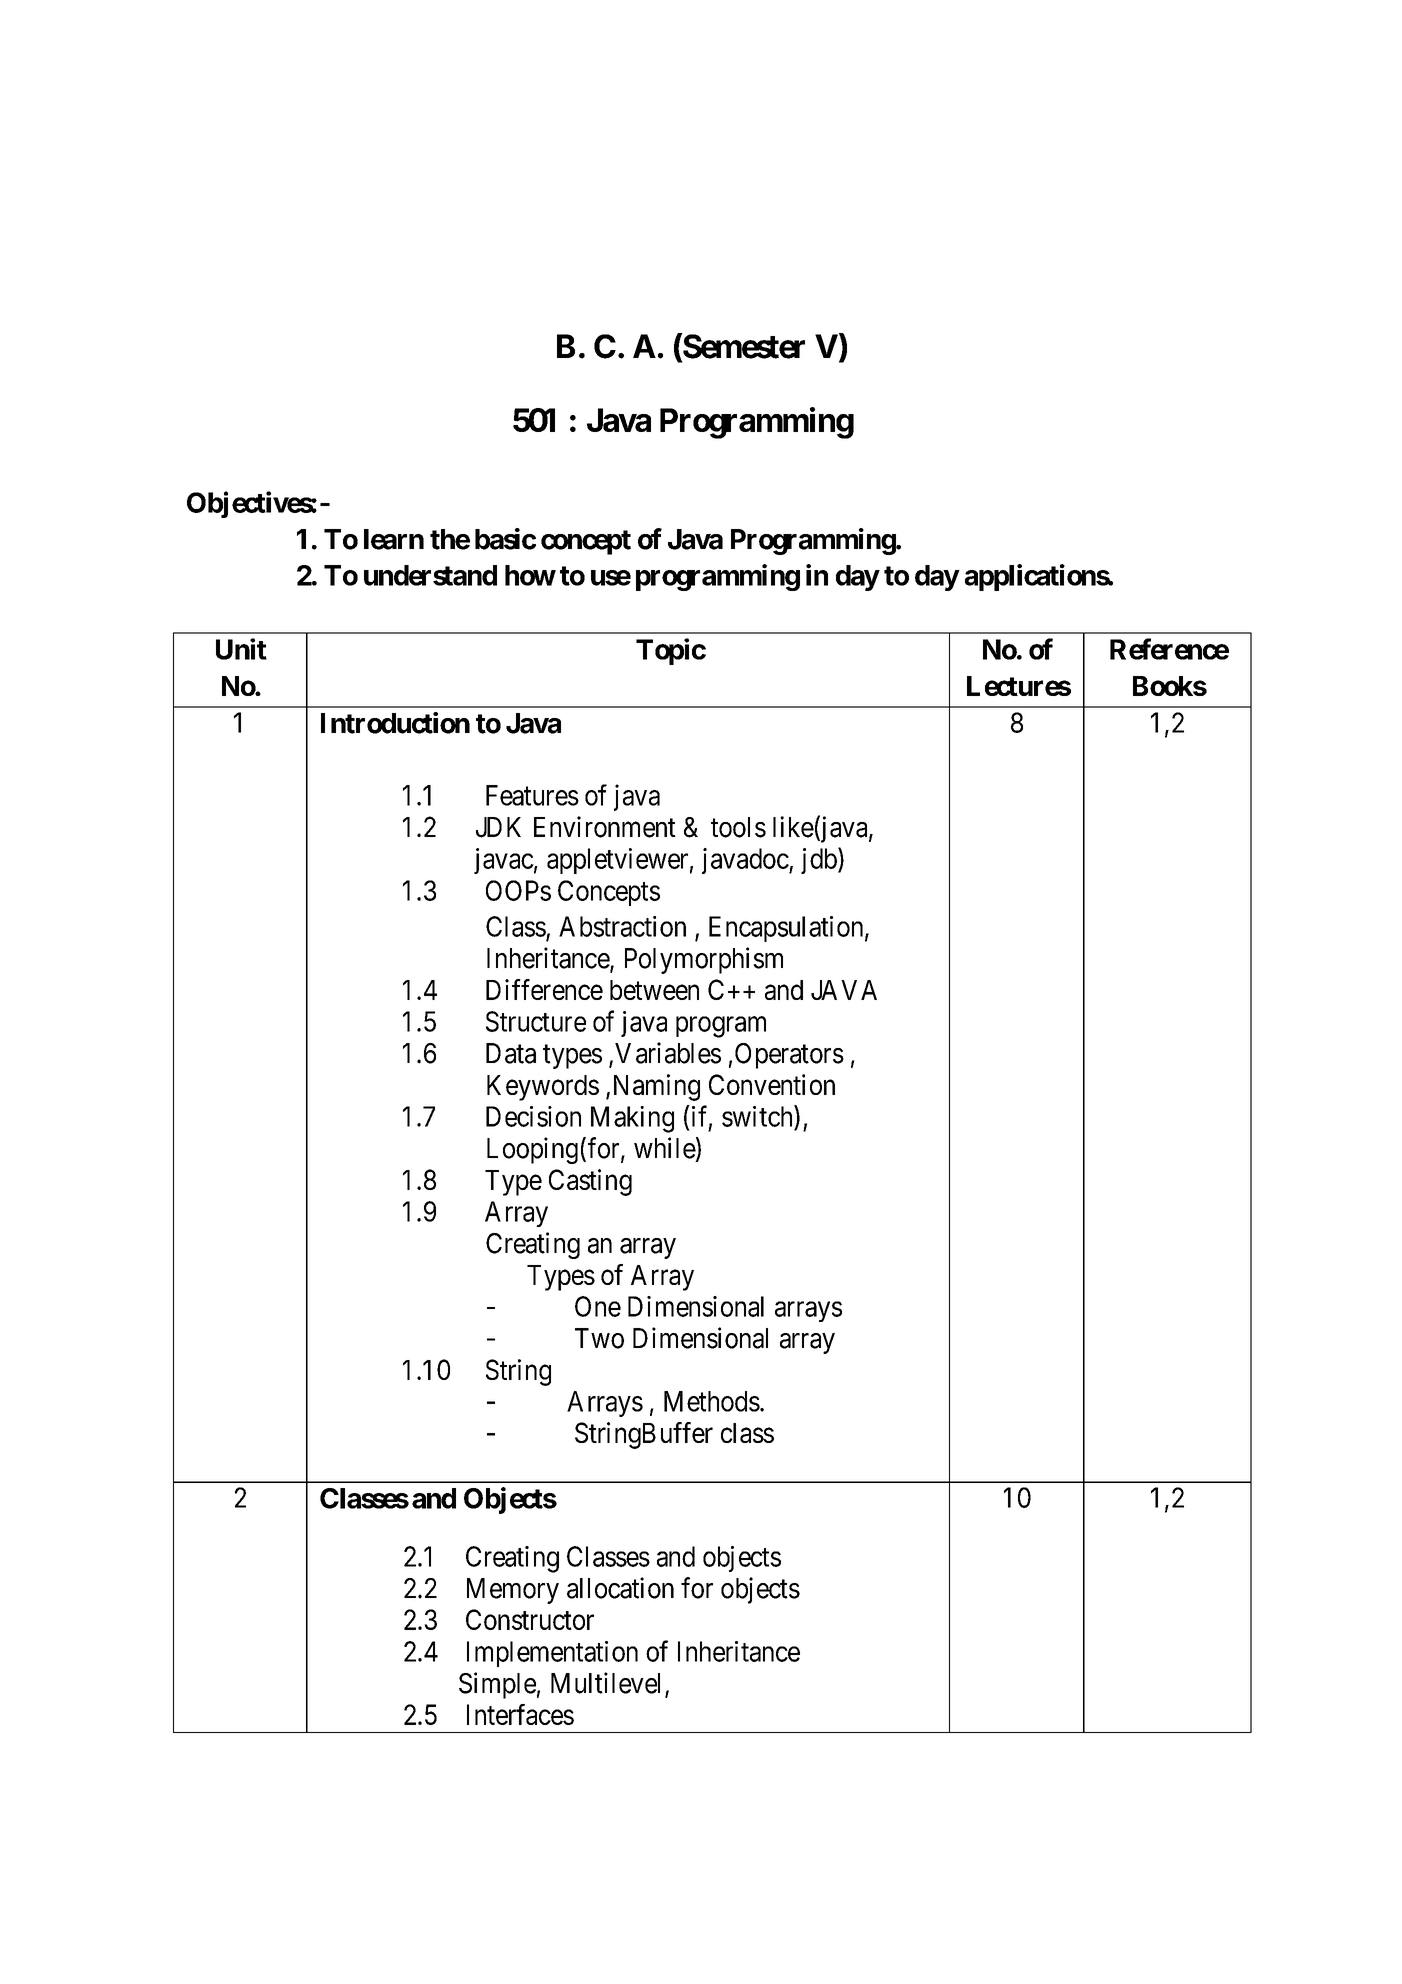 The width and height of the image is (1402, 1984). What do you see at coordinates (743, 347) in the image?
I see `Semester` at bounding box center [743, 347].
